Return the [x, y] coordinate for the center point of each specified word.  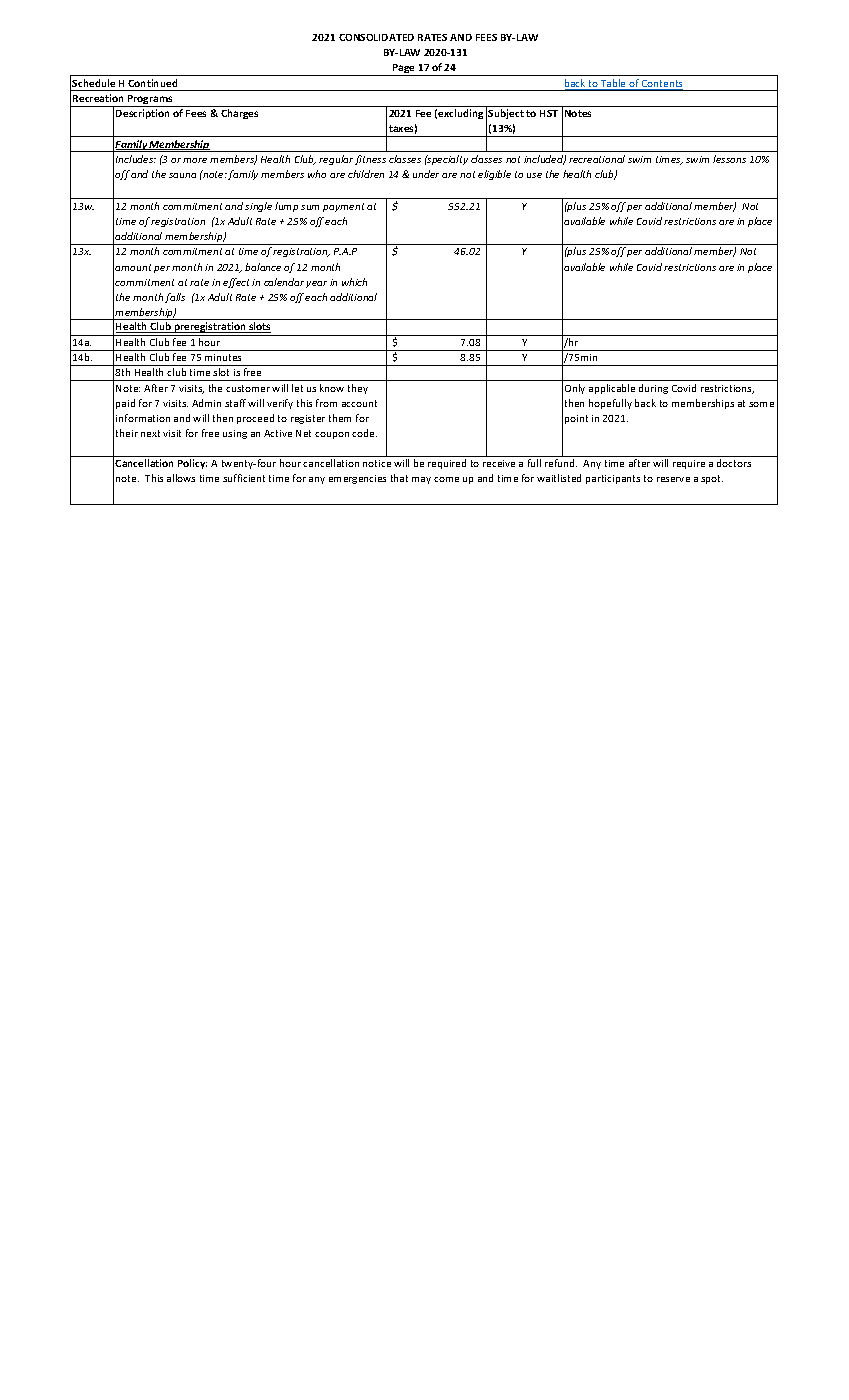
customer [248, 388]
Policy [192, 464]
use [534, 175]
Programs [150, 101]
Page [404, 70]
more [195, 160]
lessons [729, 159]
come [446, 479]
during [653, 389]
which [354, 282]
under [426, 174]
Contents [661, 85]
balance [263, 267]
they [358, 389]
